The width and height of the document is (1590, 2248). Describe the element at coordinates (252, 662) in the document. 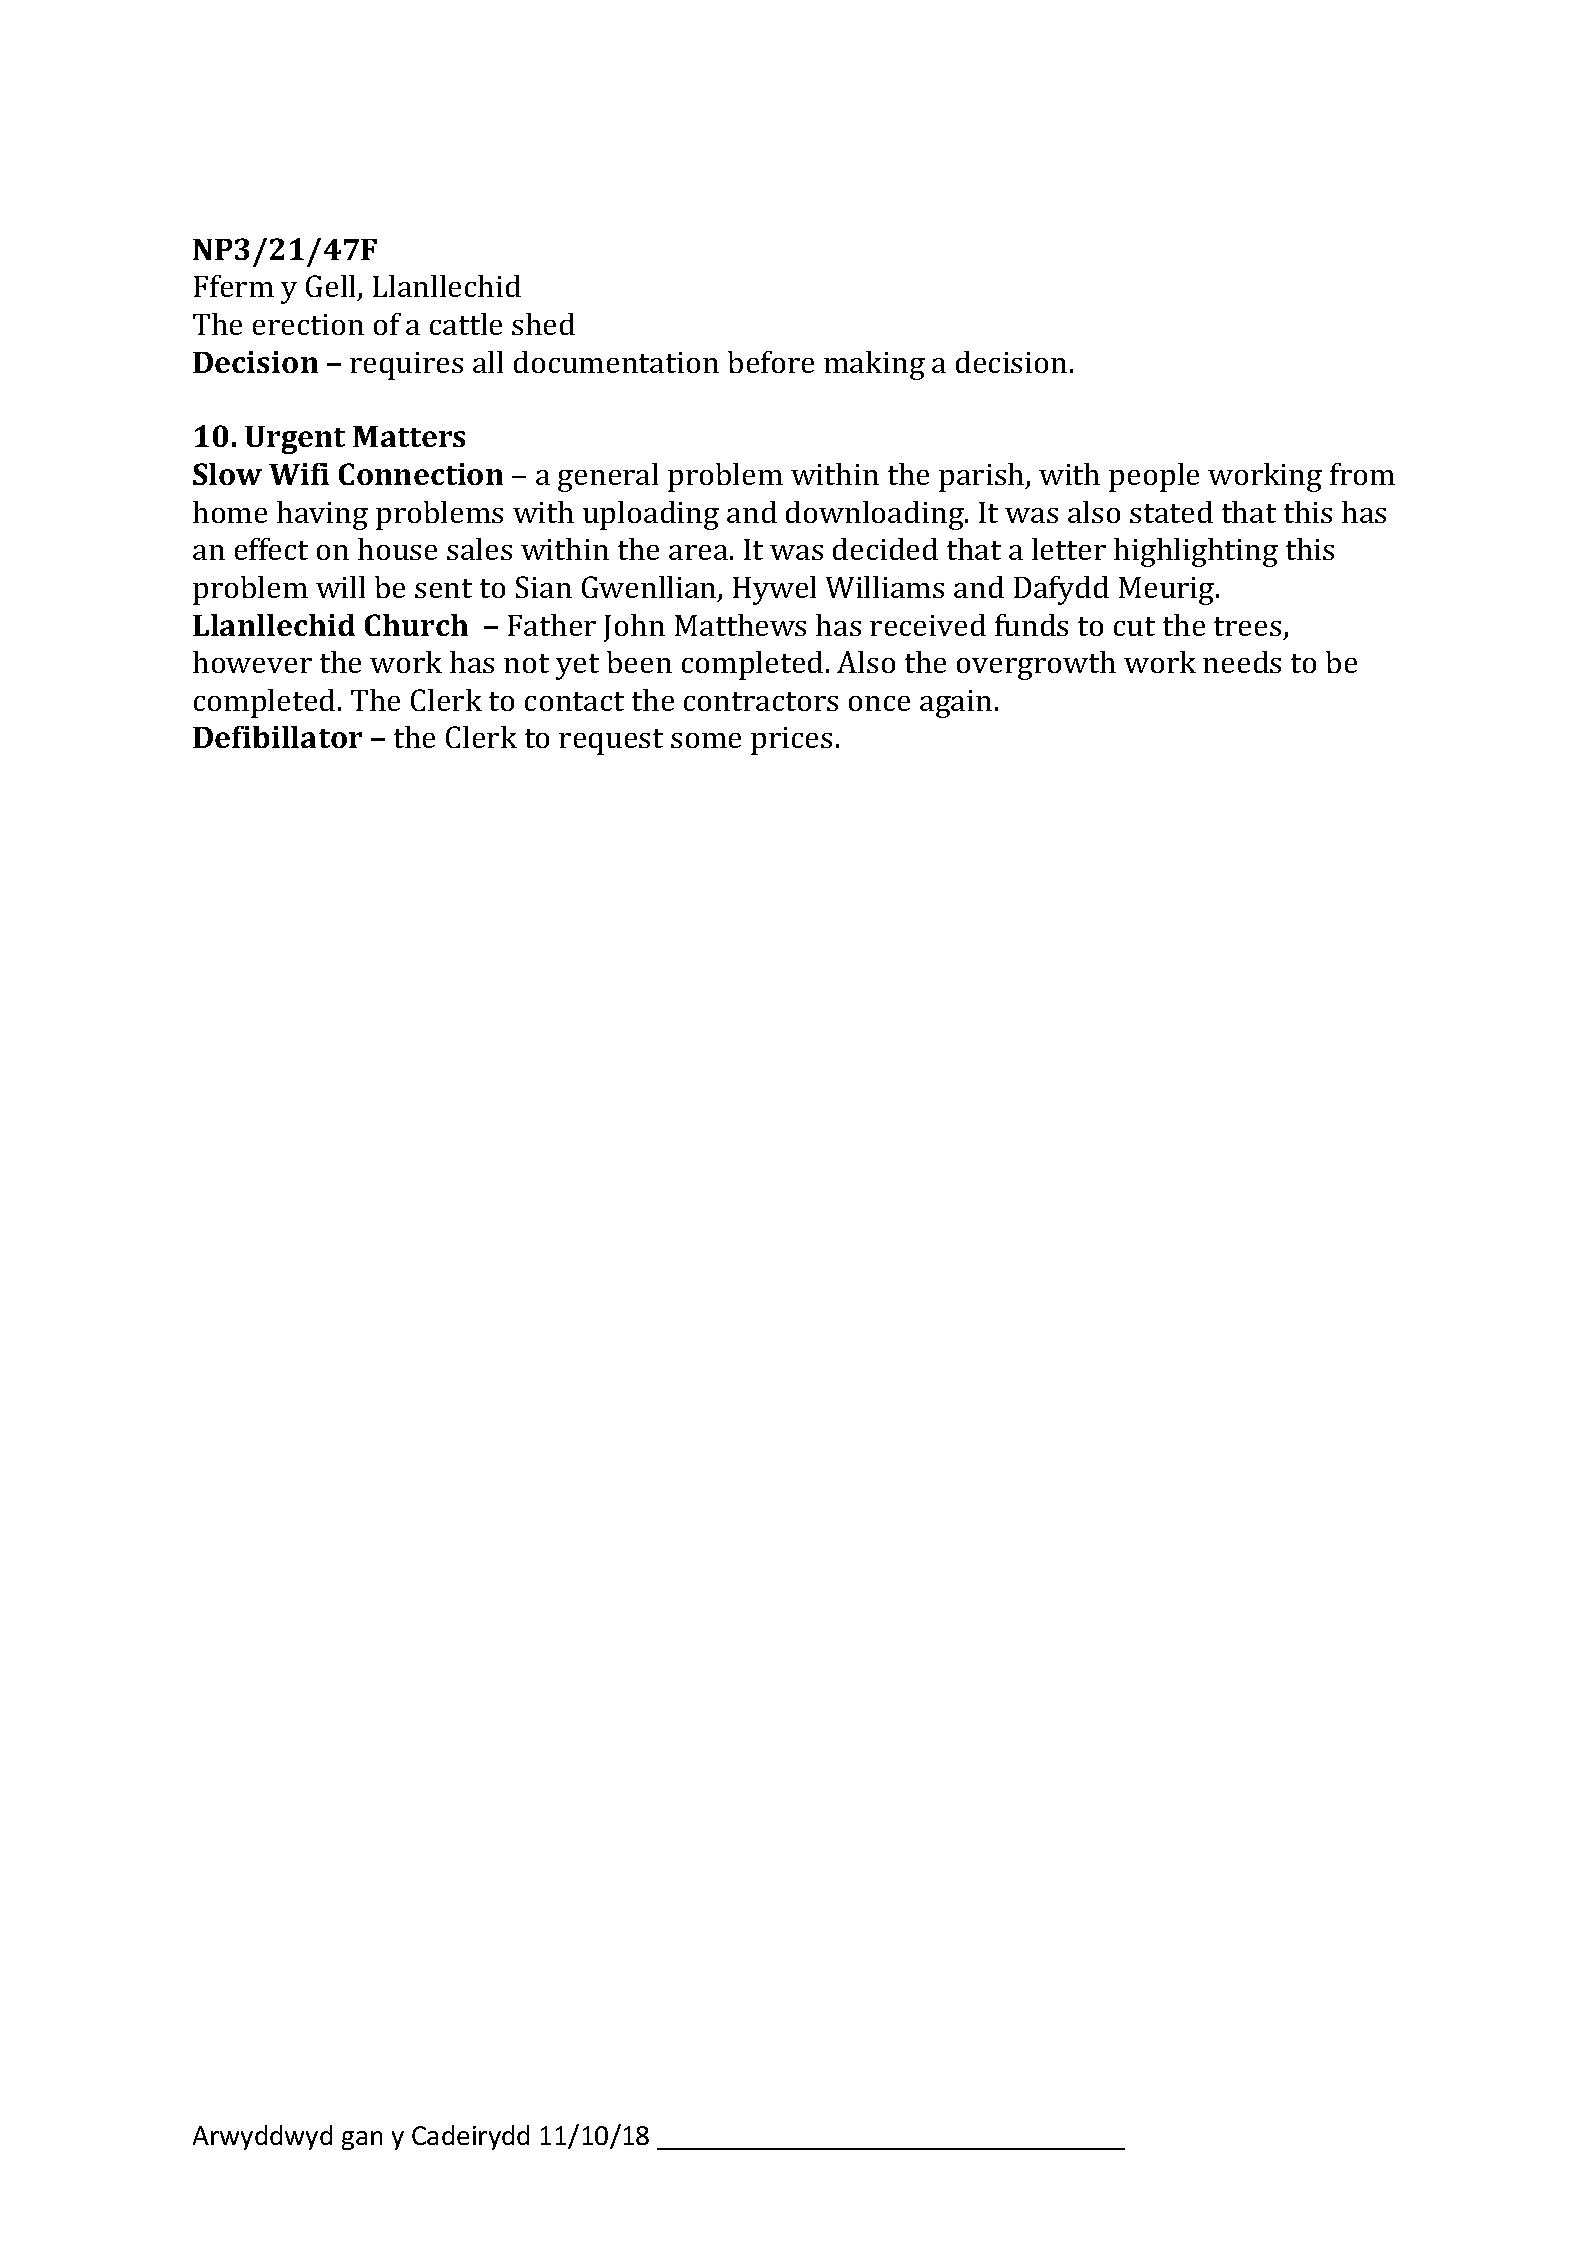

I see `however` at that location.
